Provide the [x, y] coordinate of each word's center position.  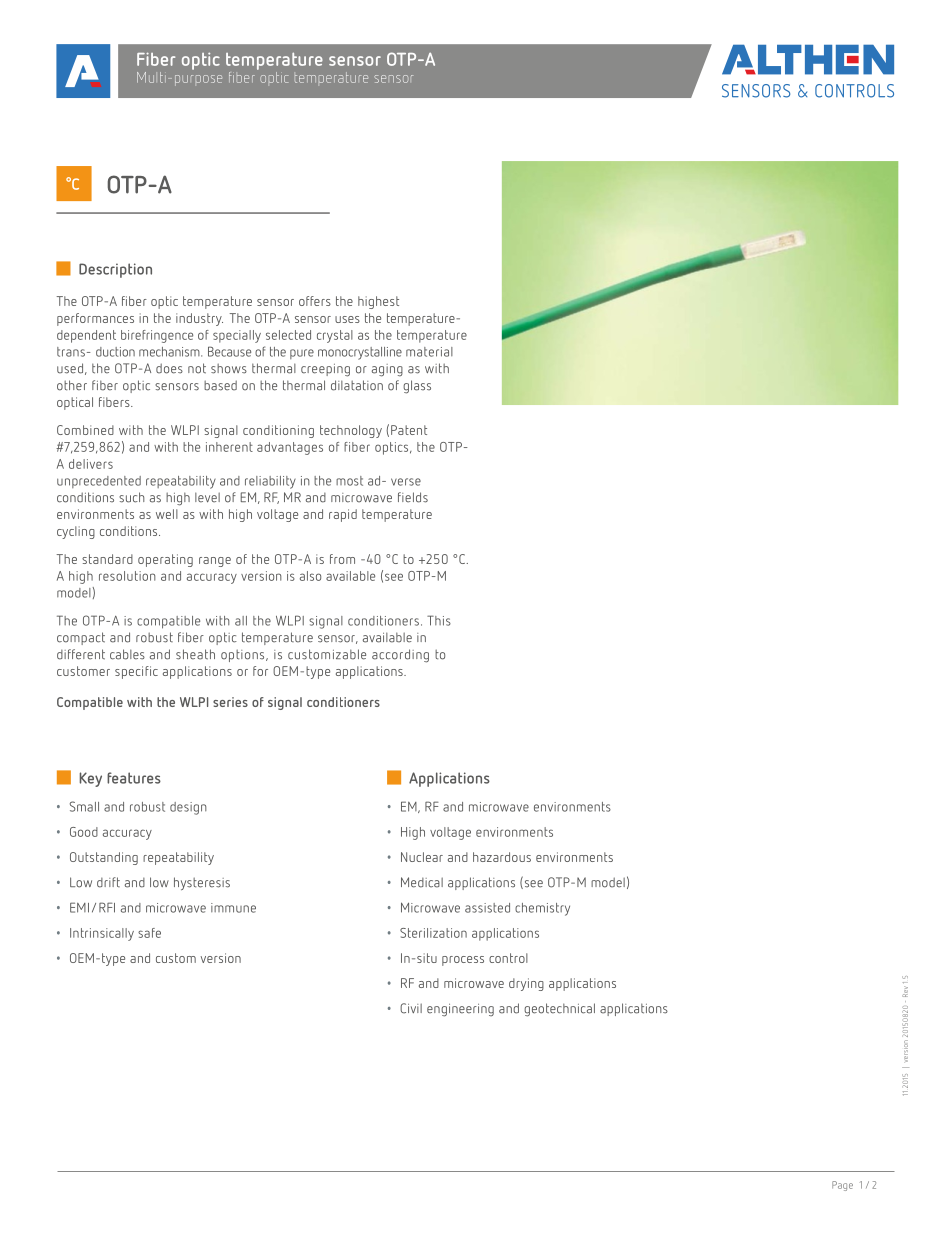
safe [149, 933]
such [131, 497]
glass [417, 387]
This [439, 620]
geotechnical [559, 1010]
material [429, 352]
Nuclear [422, 857]
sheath [195, 654]
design [188, 808]
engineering [460, 1010]
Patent [409, 430]
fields [413, 497]
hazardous [502, 857]
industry [199, 319]
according [400, 656]
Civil [411, 1008]
